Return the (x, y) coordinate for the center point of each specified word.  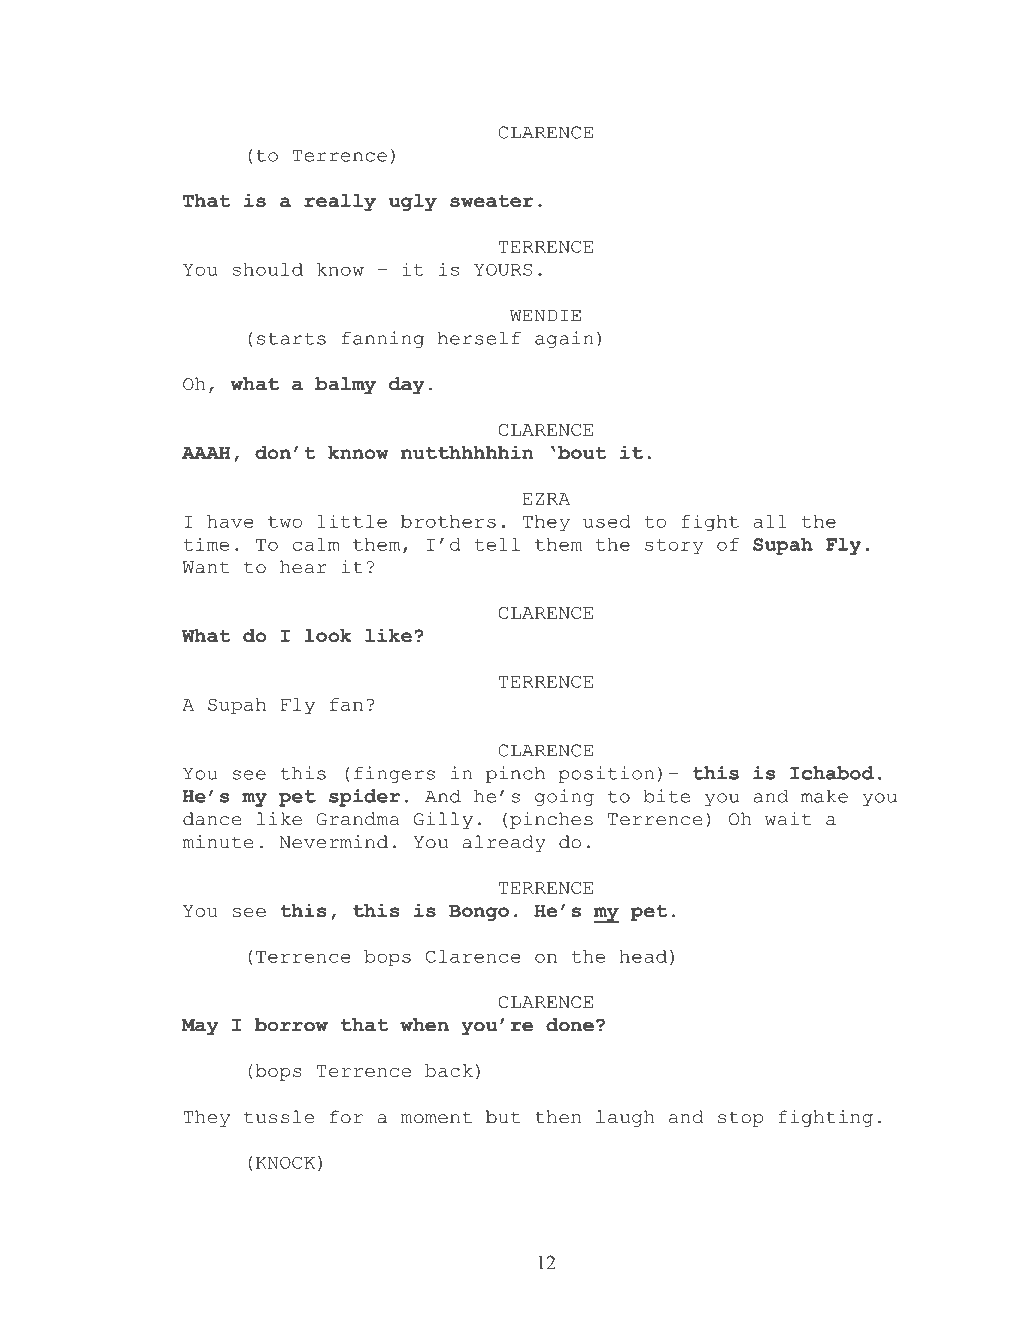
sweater (492, 200)
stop (740, 1119)
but (503, 1117)
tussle (279, 1117)
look (328, 635)
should (267, 269)
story (674, 547)
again (564, 339)
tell (497, 544)
